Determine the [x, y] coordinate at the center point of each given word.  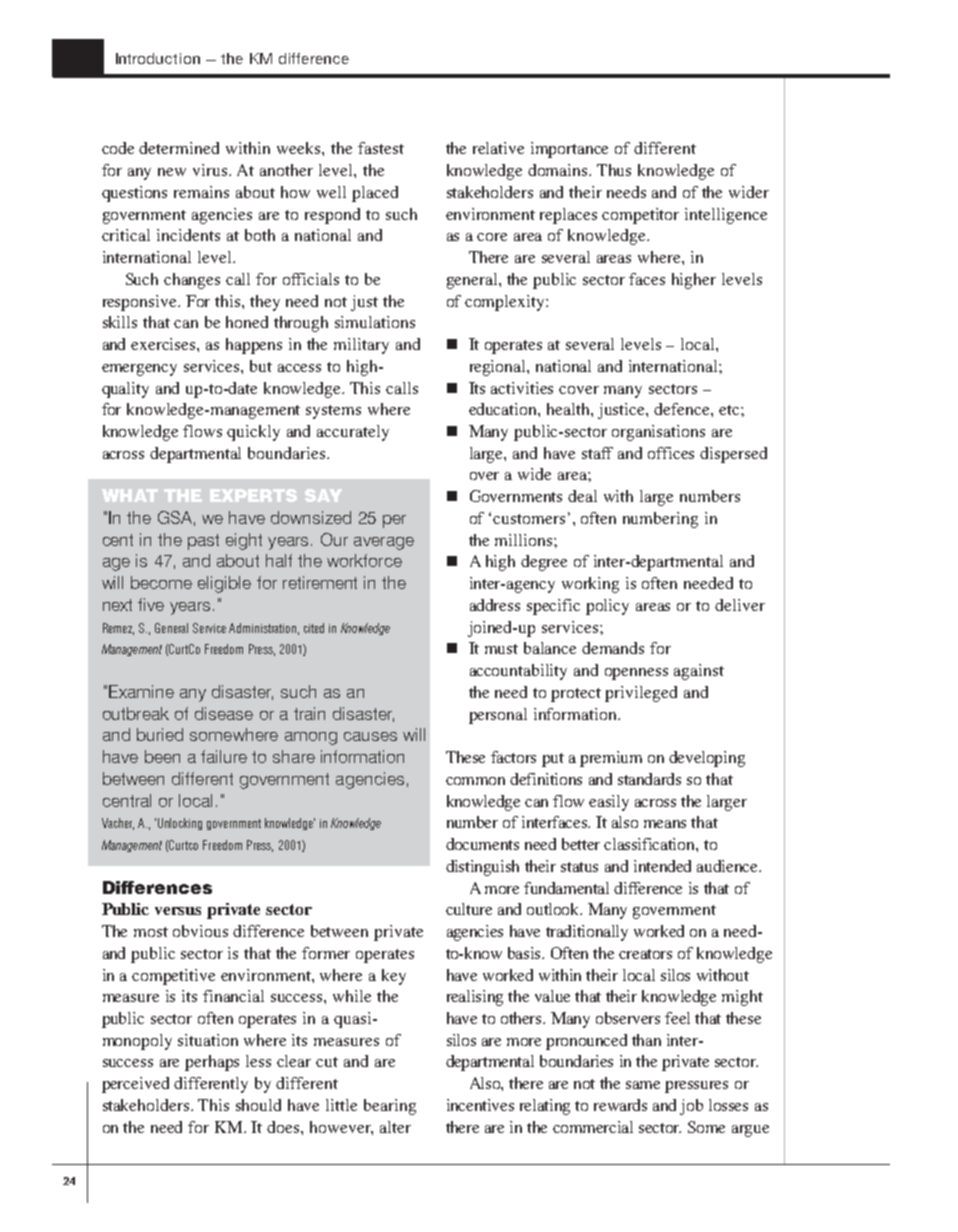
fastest [381, 148]
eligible [224, 584]
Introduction [158, 58]
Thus [614, 170]
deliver [740, 605]
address [495, 605]
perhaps [212, 1063]
